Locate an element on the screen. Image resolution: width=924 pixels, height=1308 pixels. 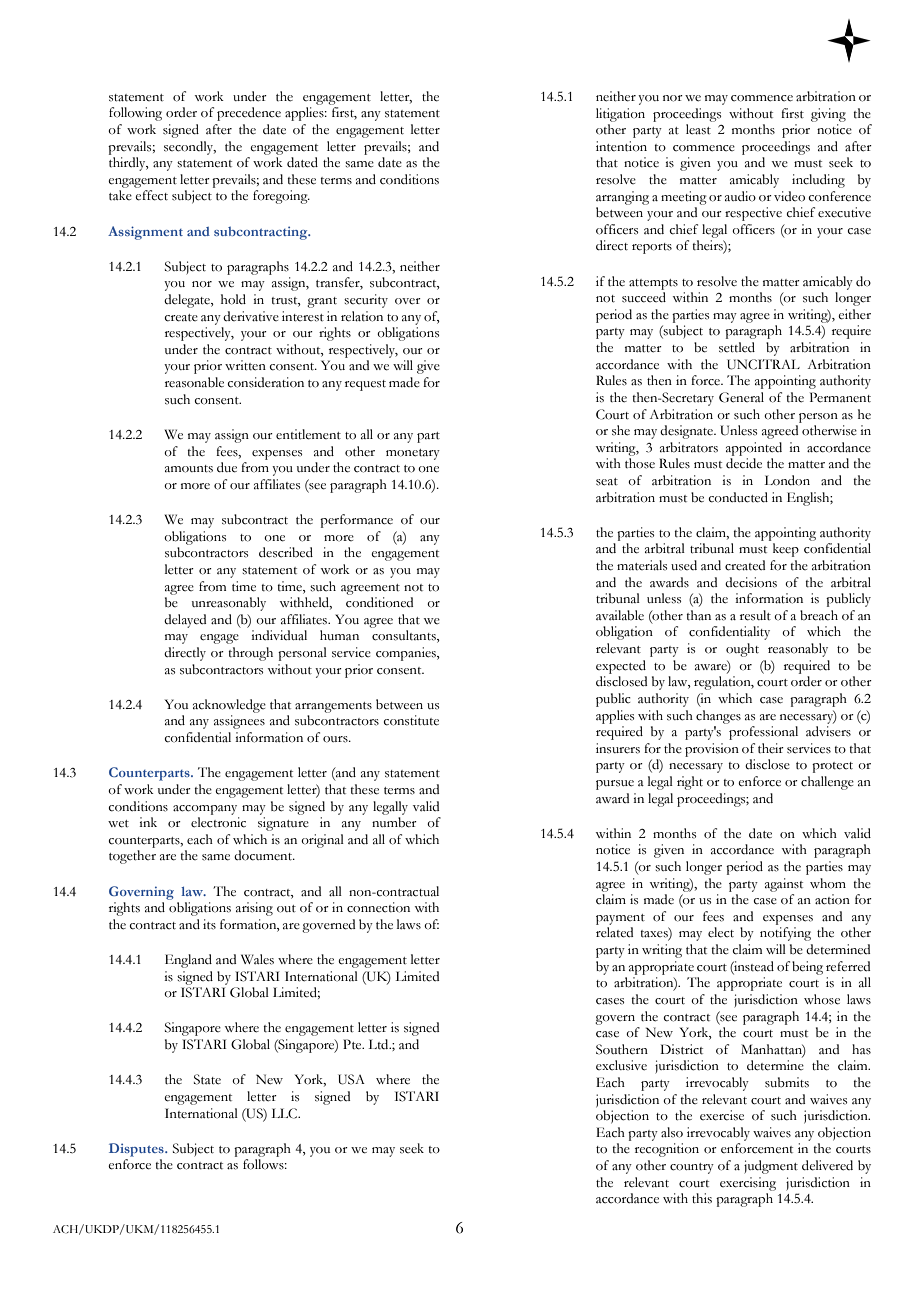
ought is located at coordinates (742, 650).
